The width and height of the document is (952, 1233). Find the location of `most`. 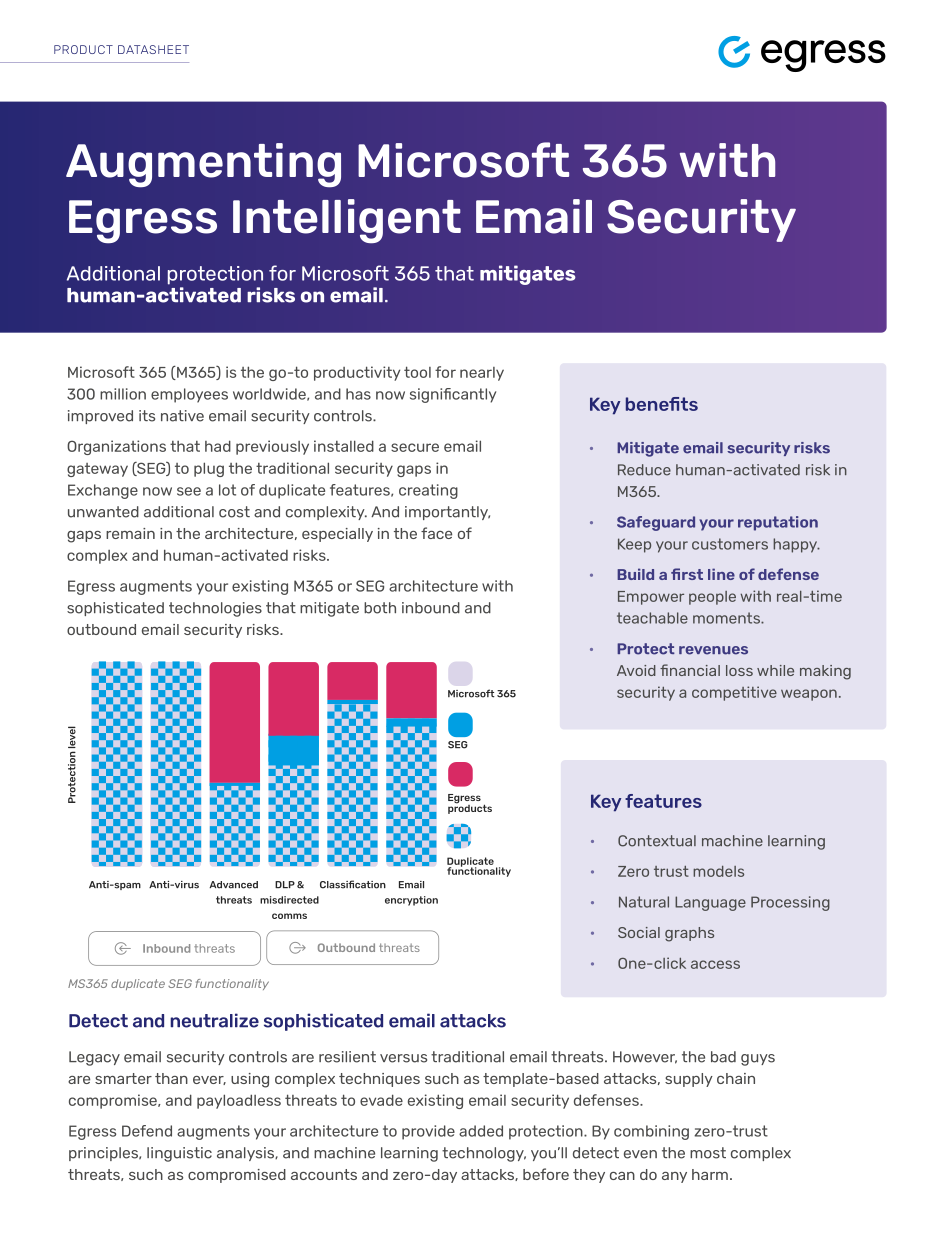

most is located at coordinates (708, 1153).
